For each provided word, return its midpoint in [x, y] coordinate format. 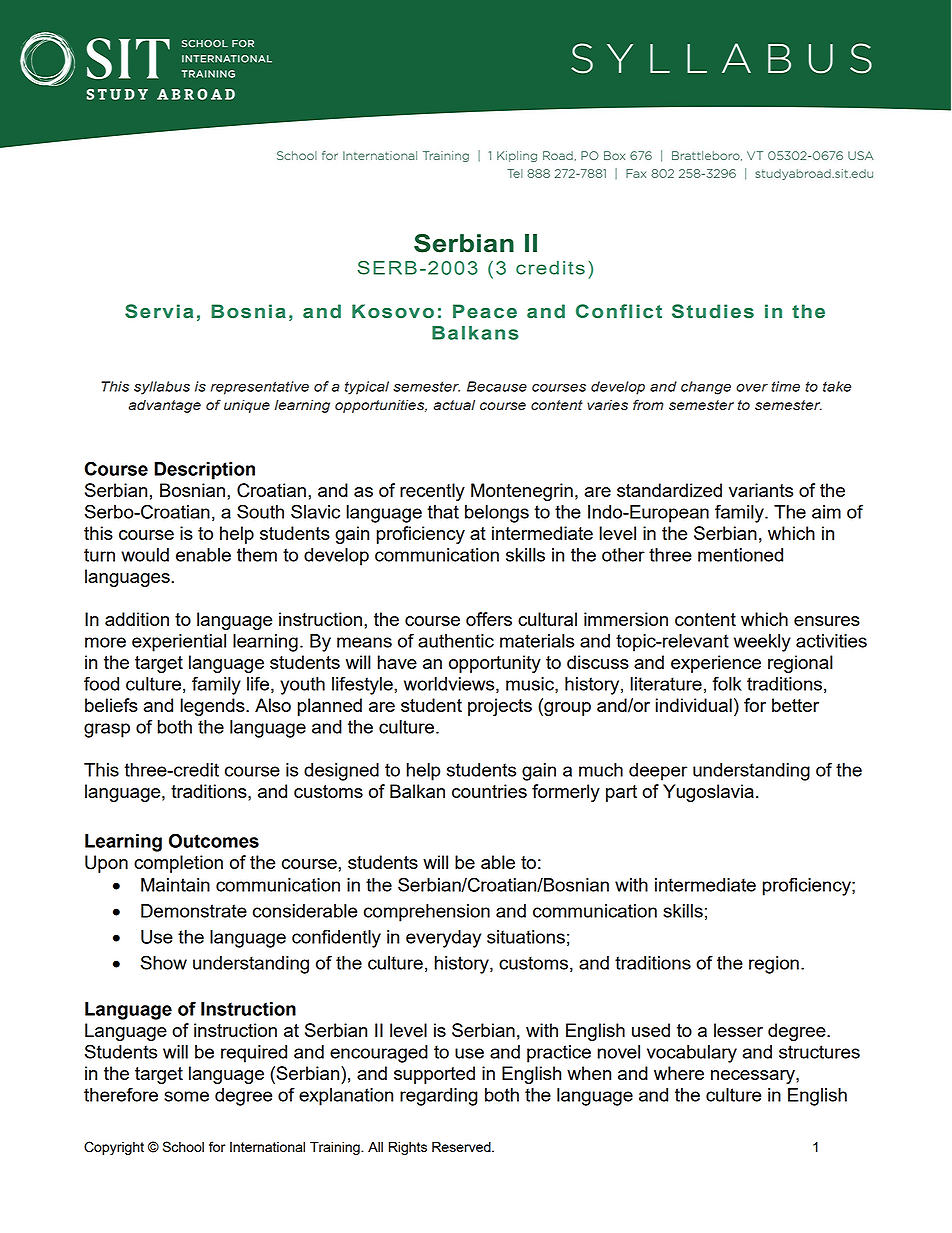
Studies [713, 311]
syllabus [162, 388]
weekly [762, 643]
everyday [443, 939]
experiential [179, 643]
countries [489, 791]
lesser [738, 1030]
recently [432, 492]
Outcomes [214, 840]
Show [164, 962]
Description [204, 471]
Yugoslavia [708, 793]
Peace [485, 311]
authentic [456, 641]
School [183, 1146]
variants [761, 490]
